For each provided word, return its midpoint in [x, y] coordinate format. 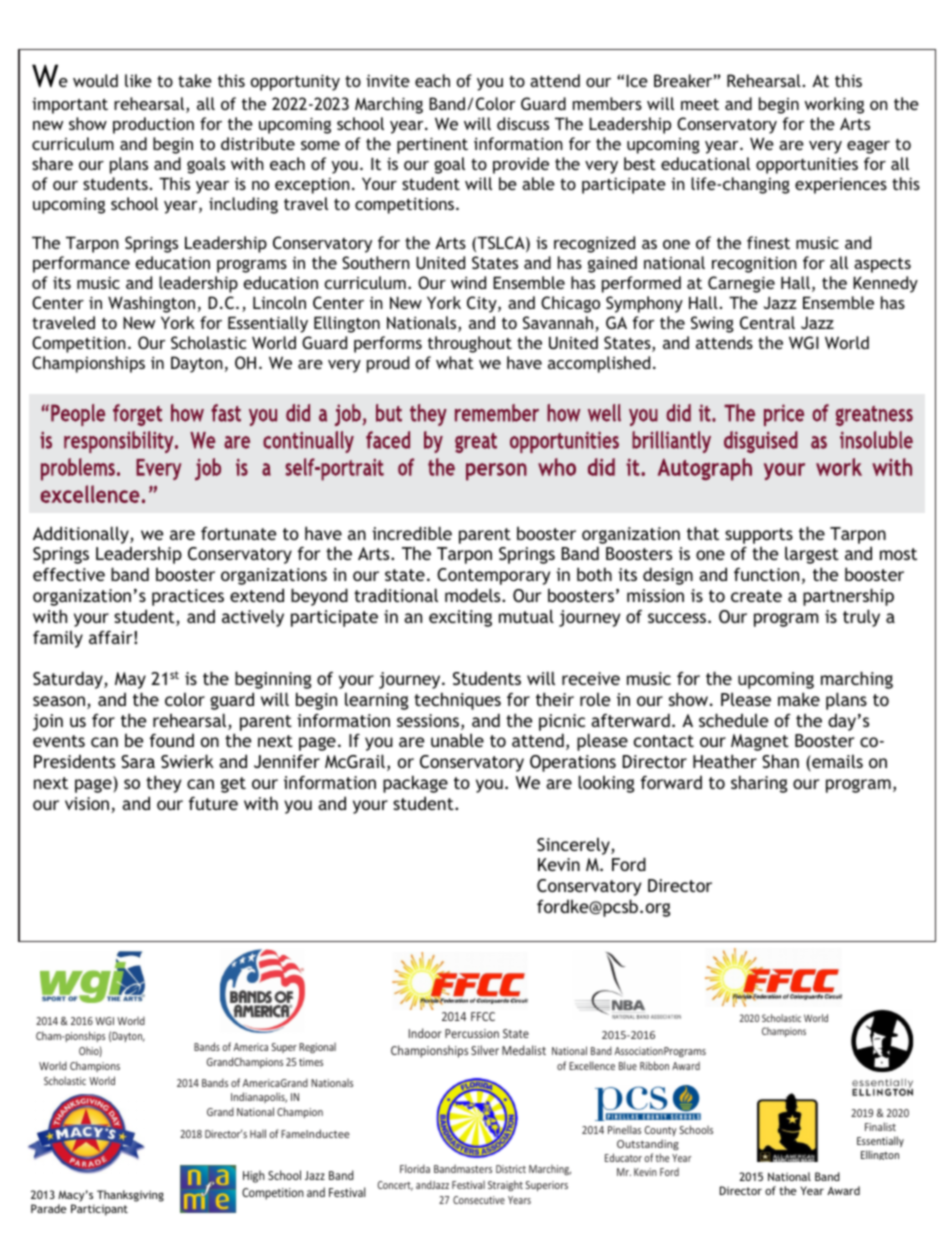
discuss [523, 123]
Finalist [880, 1126]
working [834, 105]
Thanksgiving [130, 1196]
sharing [759, 784]
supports [759, 536]
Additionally [82, 535]
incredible [412, 533]
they [163, 784]
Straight [505, 1185]
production [153, 125]
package [415, 784]
